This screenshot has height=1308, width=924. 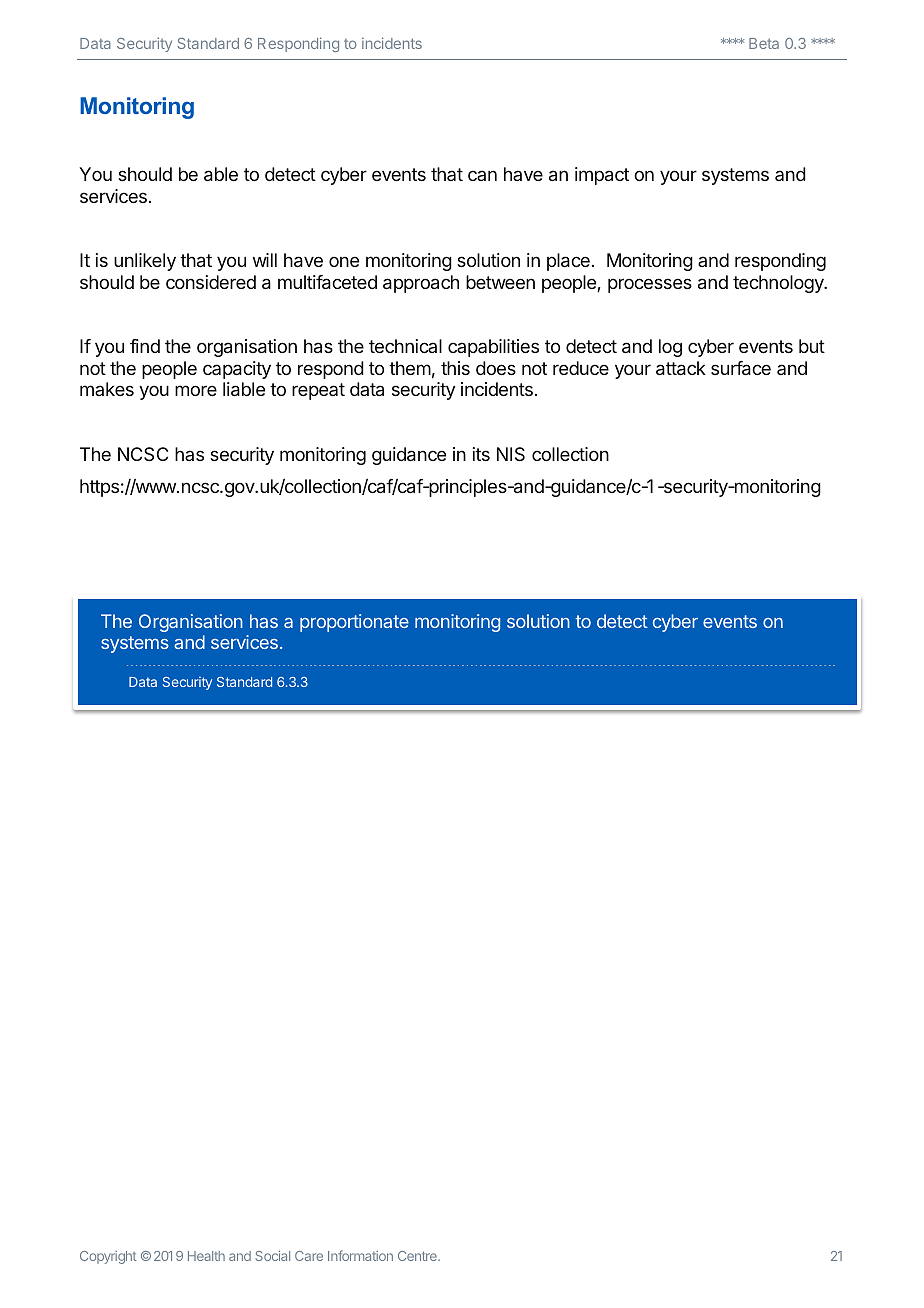 I want to click on its, so click(x=481, y=454).
